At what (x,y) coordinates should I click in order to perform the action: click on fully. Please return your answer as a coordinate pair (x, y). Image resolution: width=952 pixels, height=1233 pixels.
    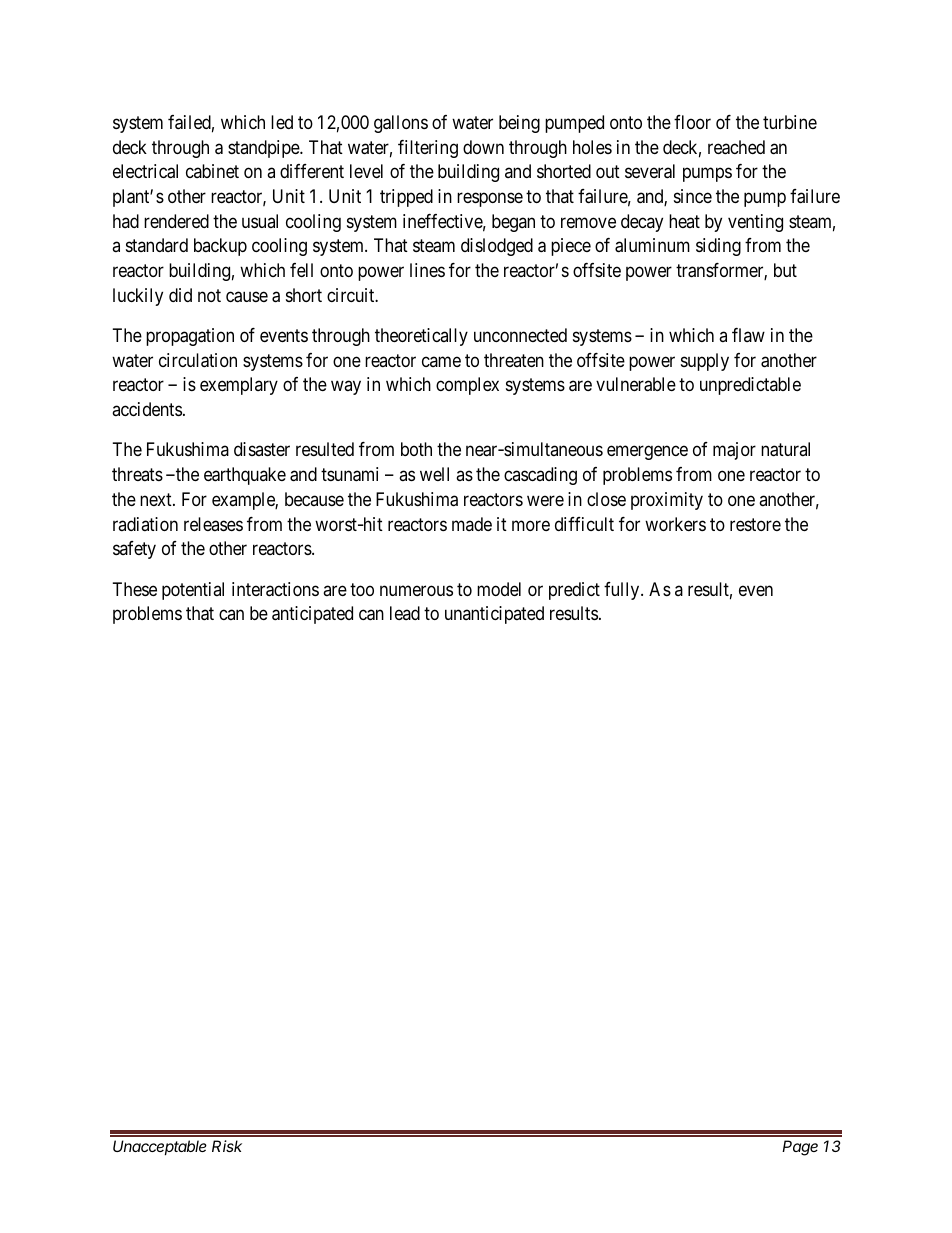
    Looking at the image, I should click on (623, 591).
